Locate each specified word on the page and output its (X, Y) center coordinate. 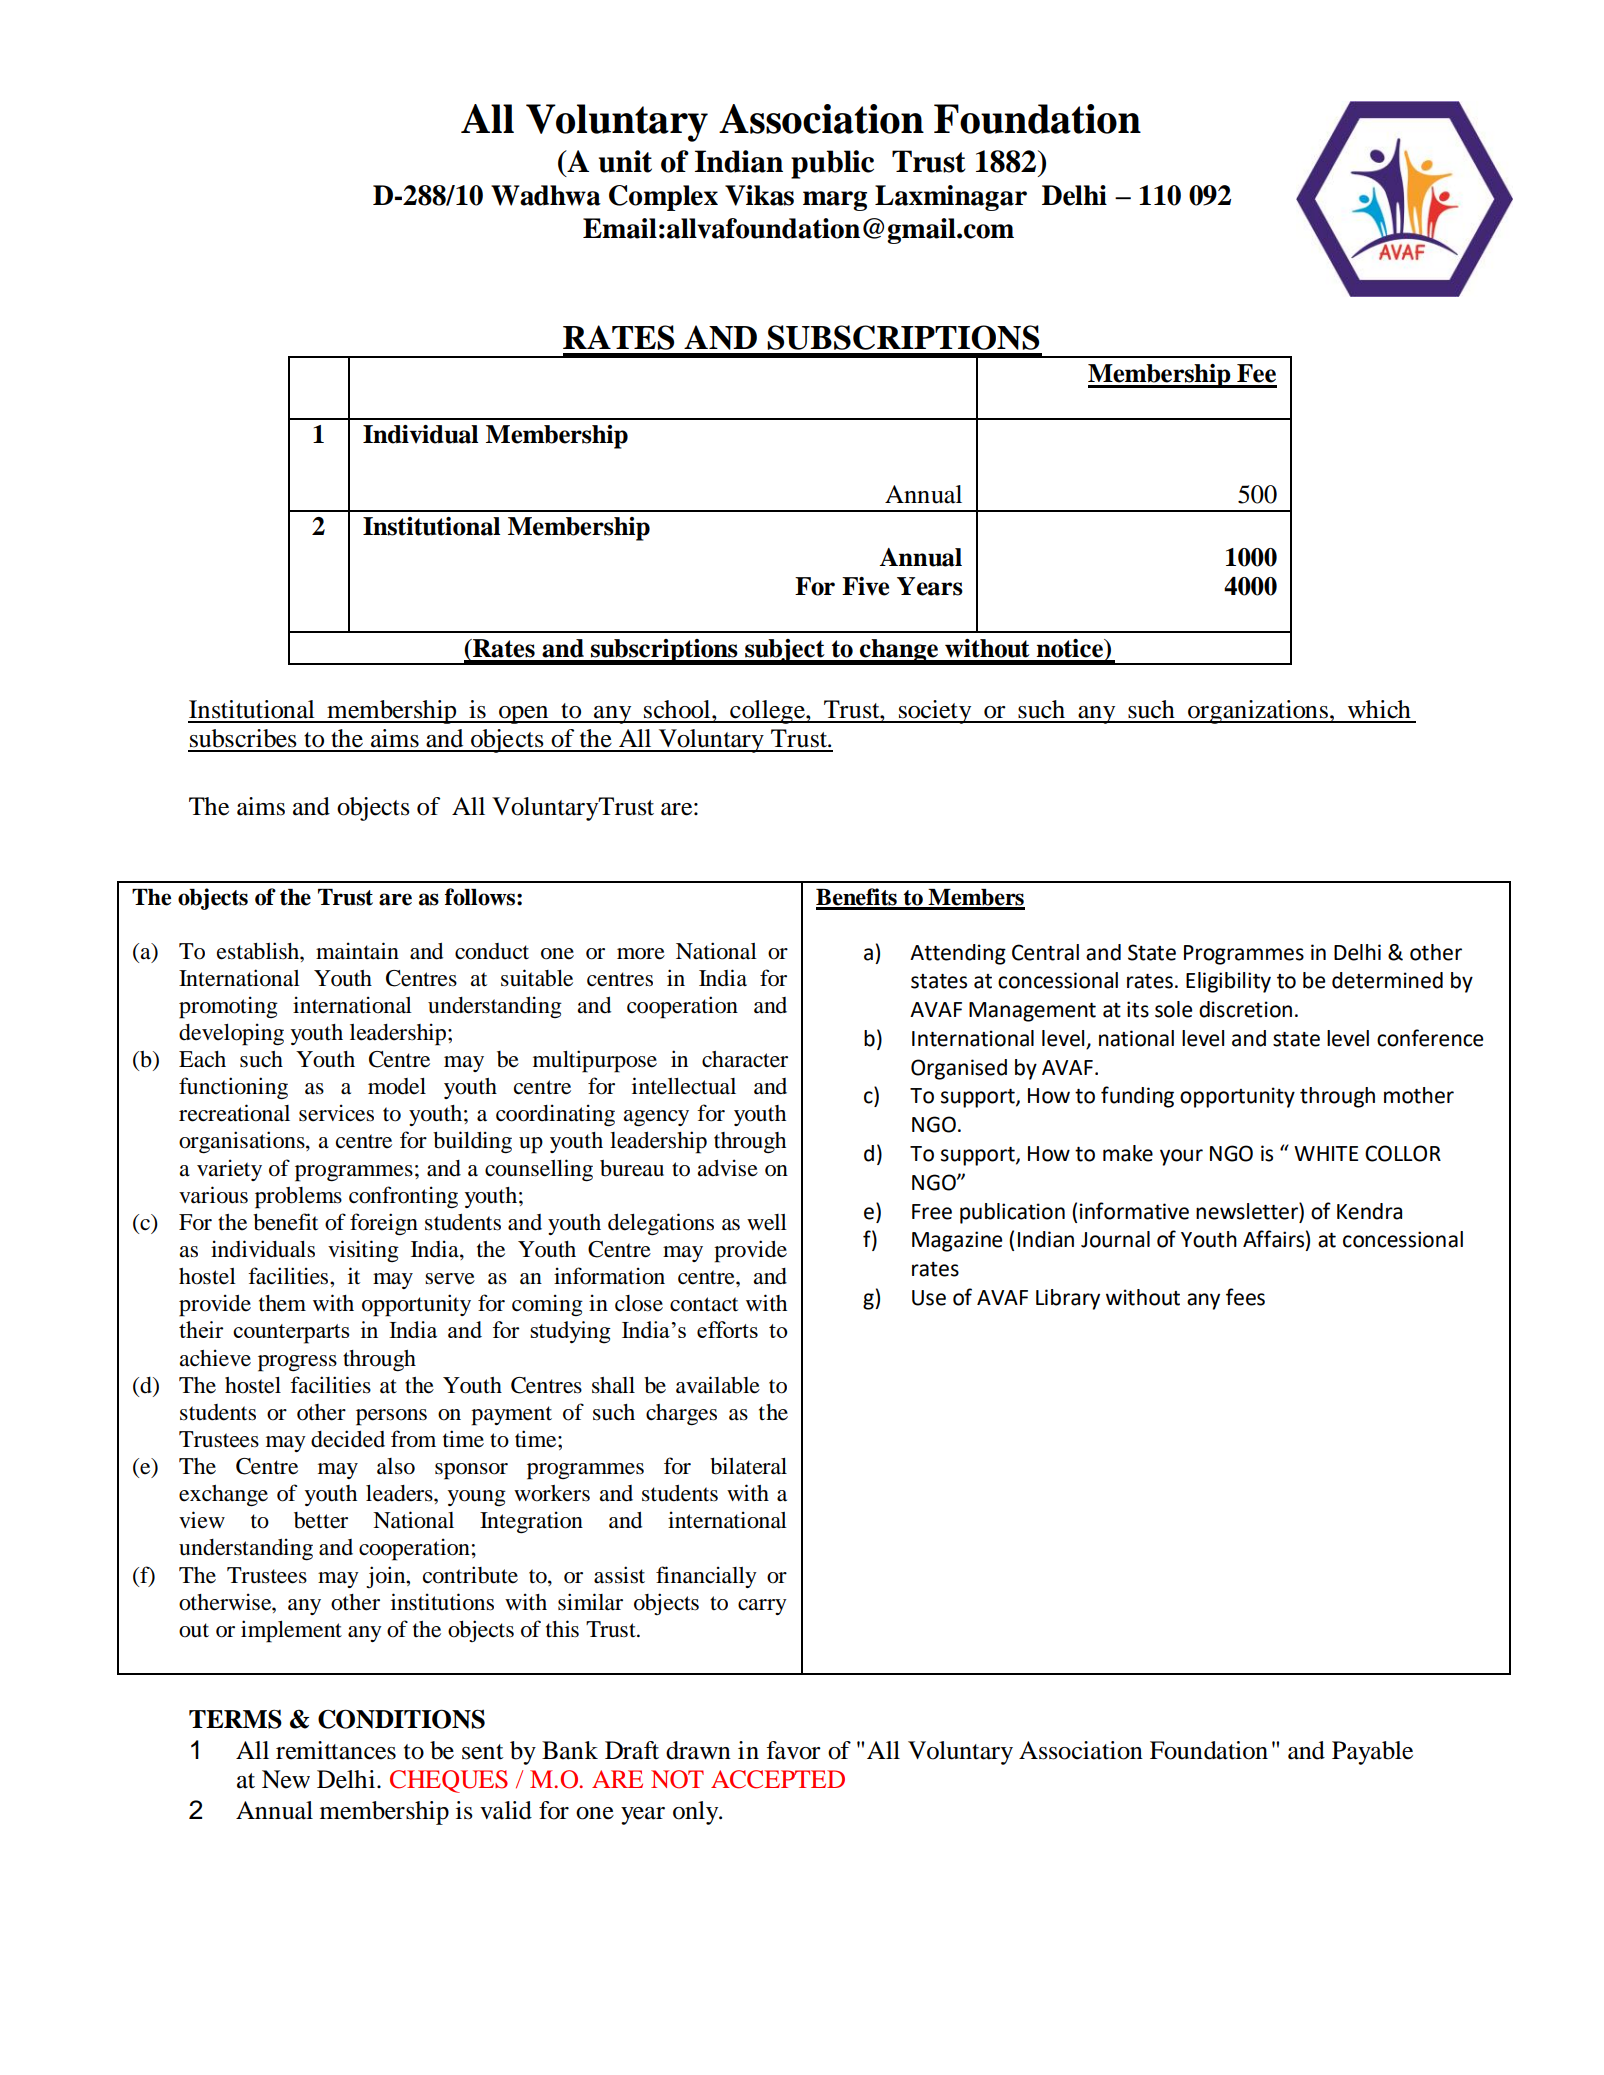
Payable (1372, 1753)
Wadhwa (546, 195)
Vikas (759, 195)
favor (793, 1750)
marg (835, 201)
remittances (336, 1750)
